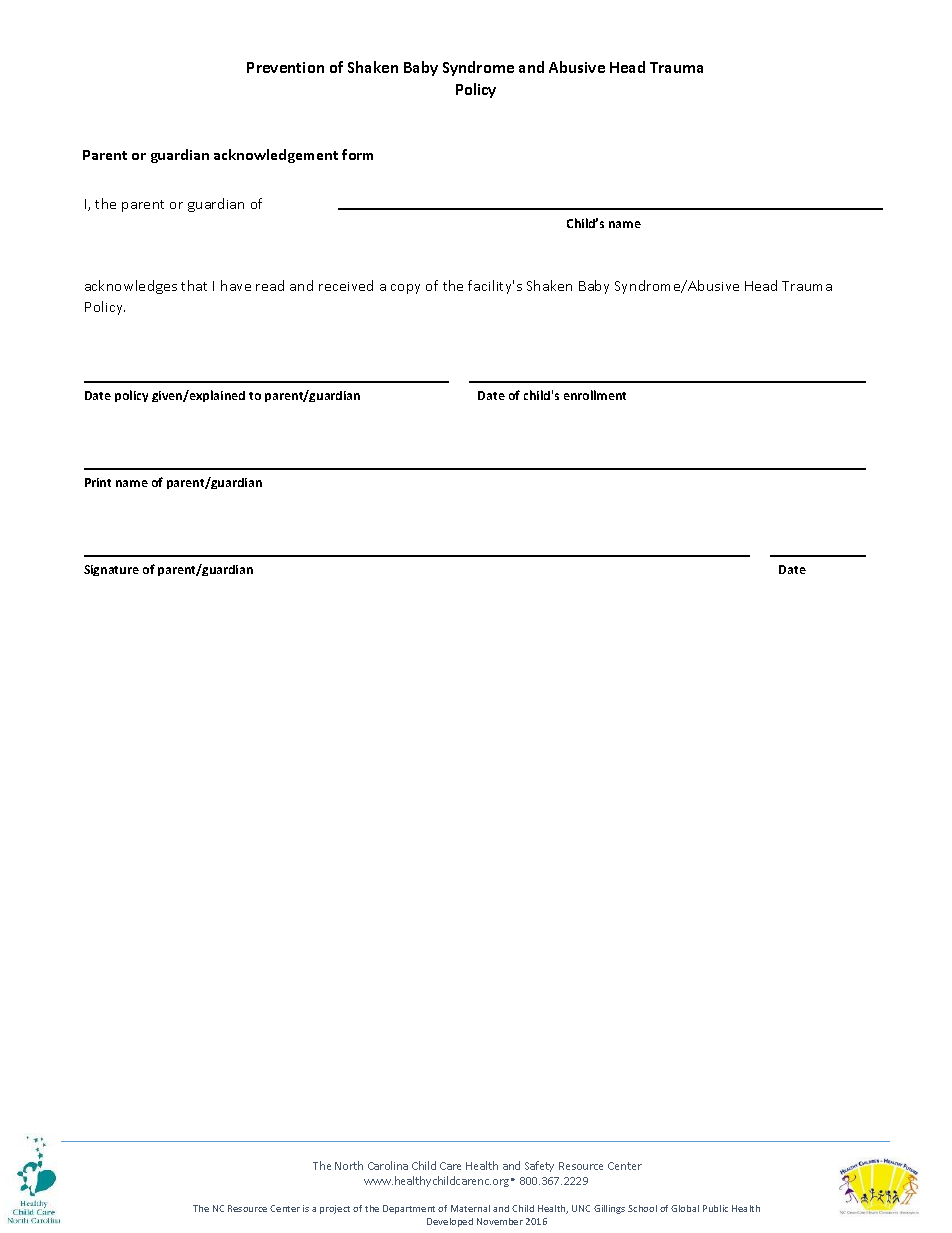 The width and height of the screenshot is (952, 1233). I want to click on Carolina, so click(388, 1165).
